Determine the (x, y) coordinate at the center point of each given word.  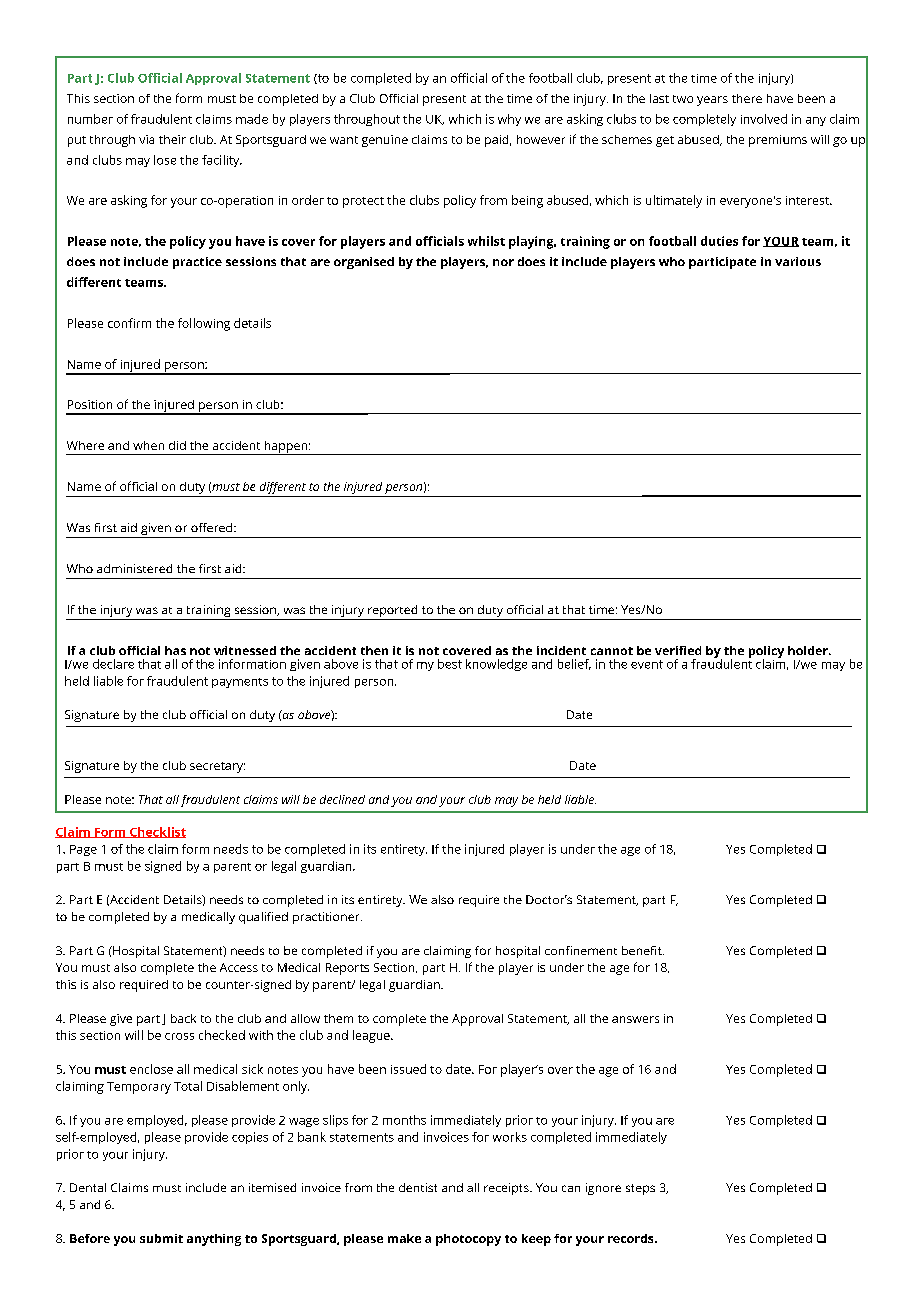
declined (342, 799)
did (177, 445)
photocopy (468, 1240)
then (374, 650)
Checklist (157, 832)
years (712, 101)
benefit (643, 950)
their (172, 139)
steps (640, 1189)
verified (678, 650)
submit (161, 1238)
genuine (385, 141)
